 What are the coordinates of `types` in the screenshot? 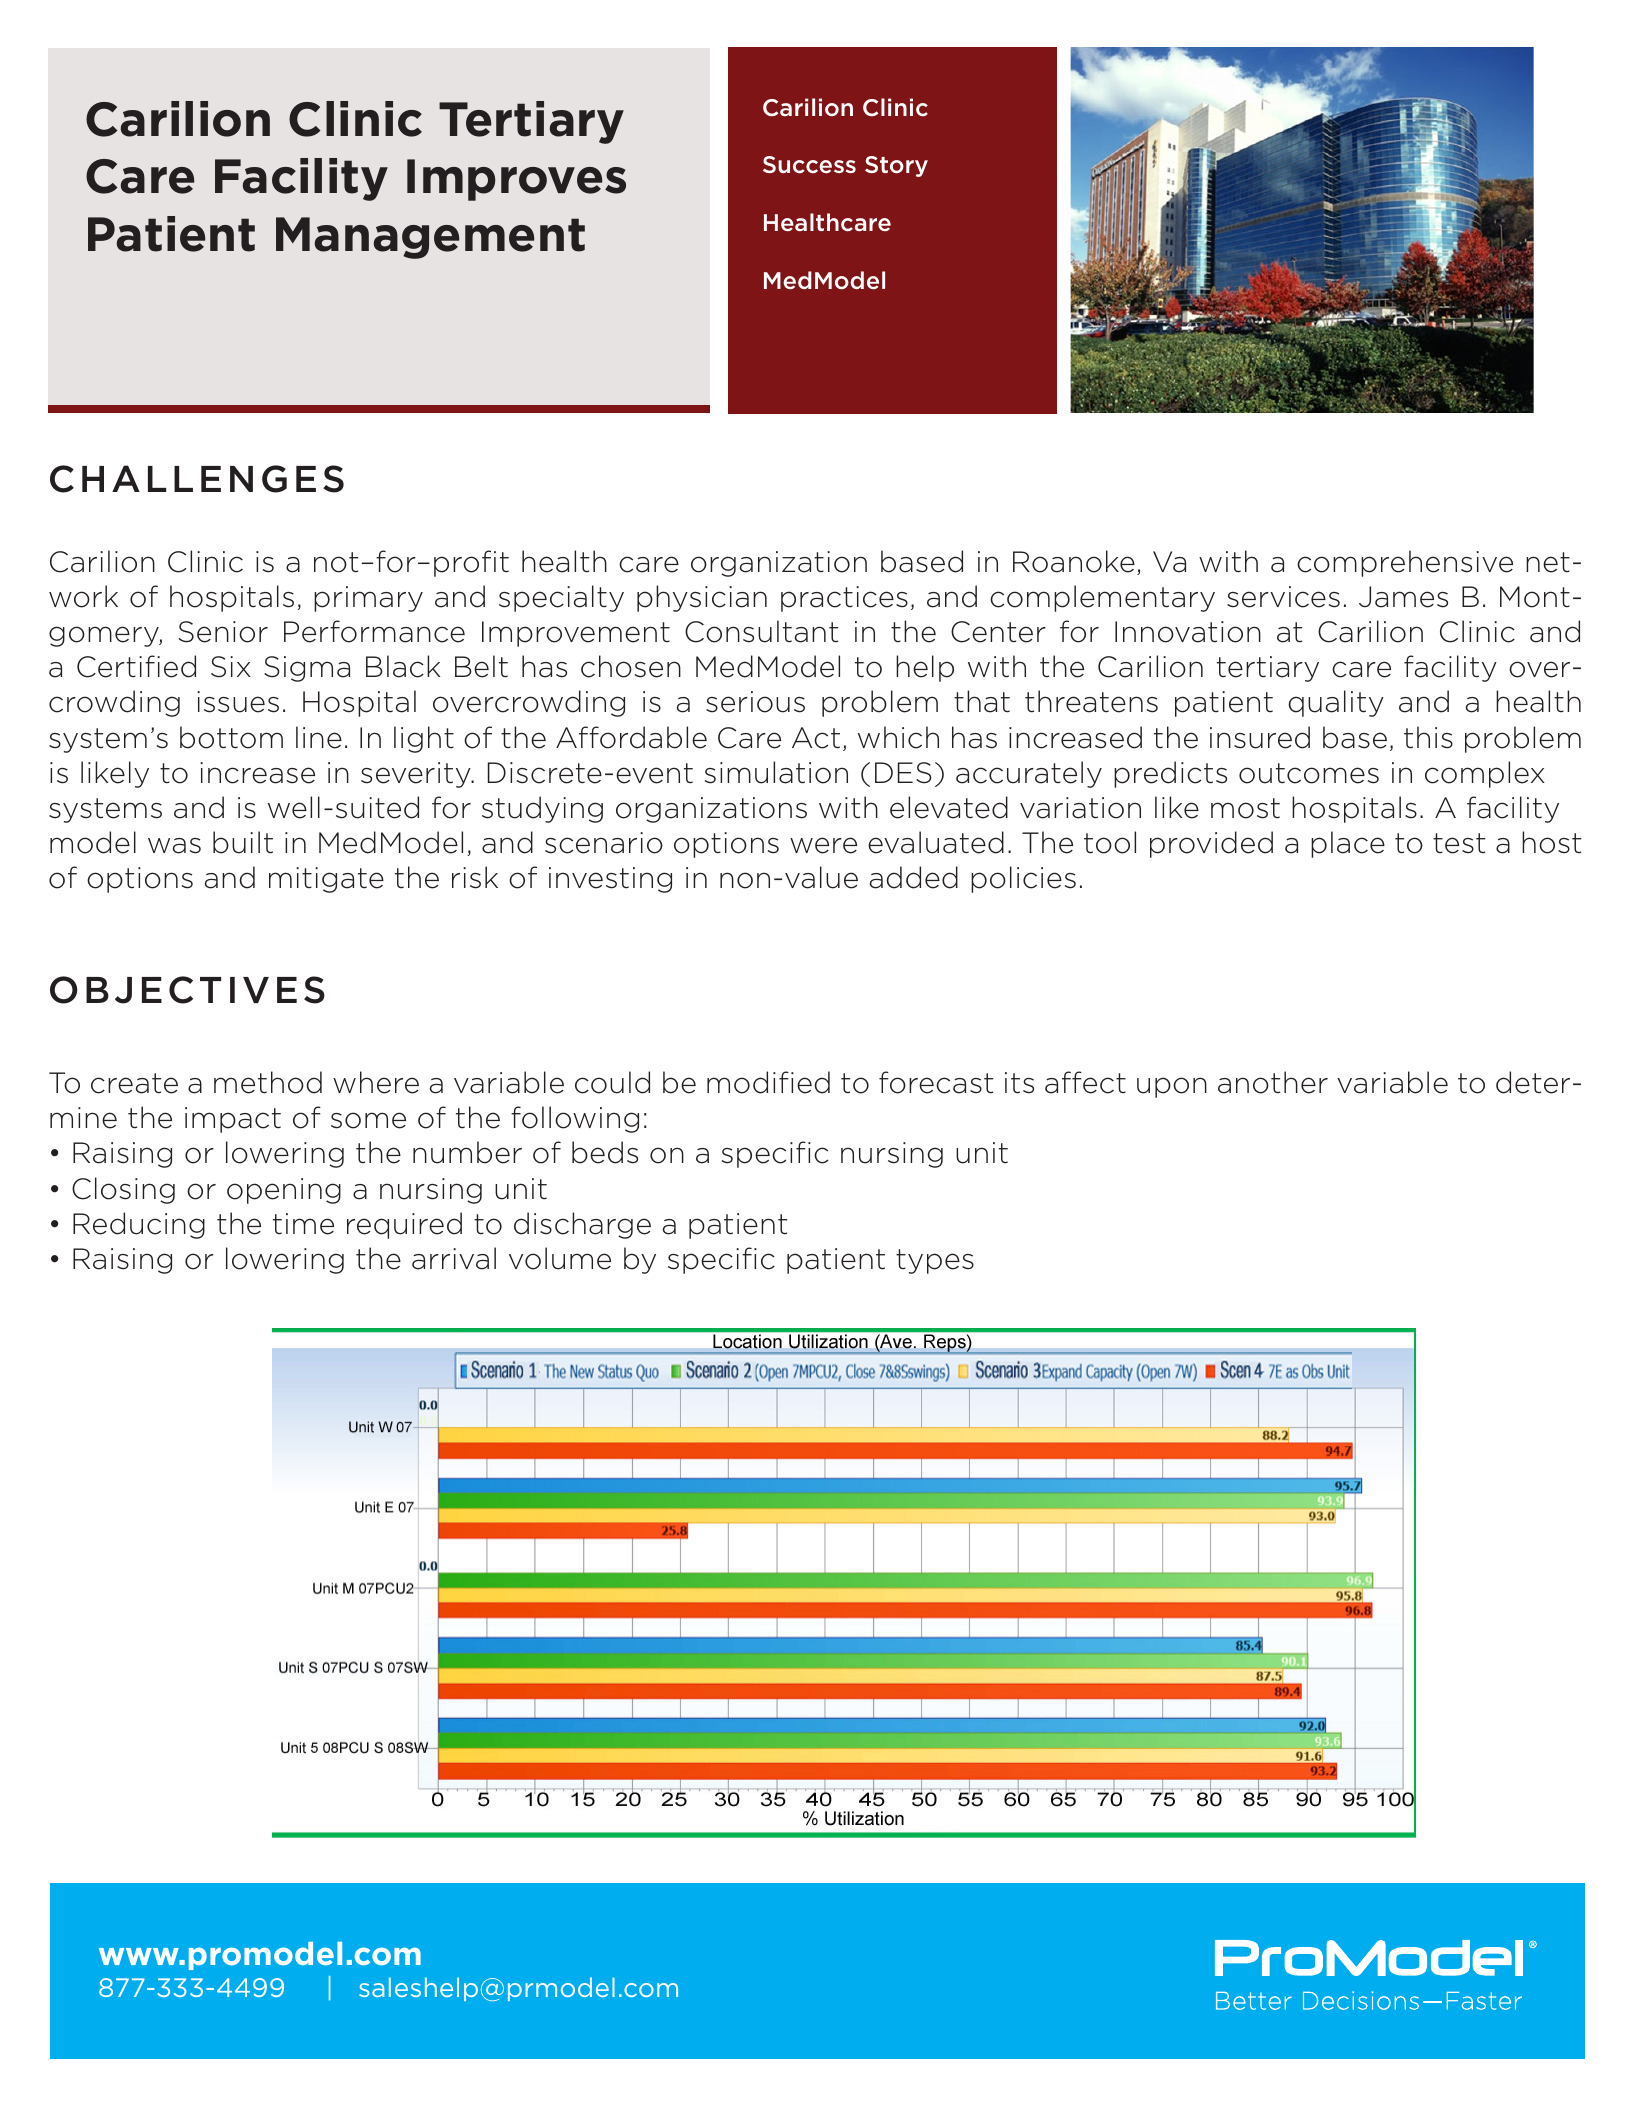 It's located at (935, 1261).
